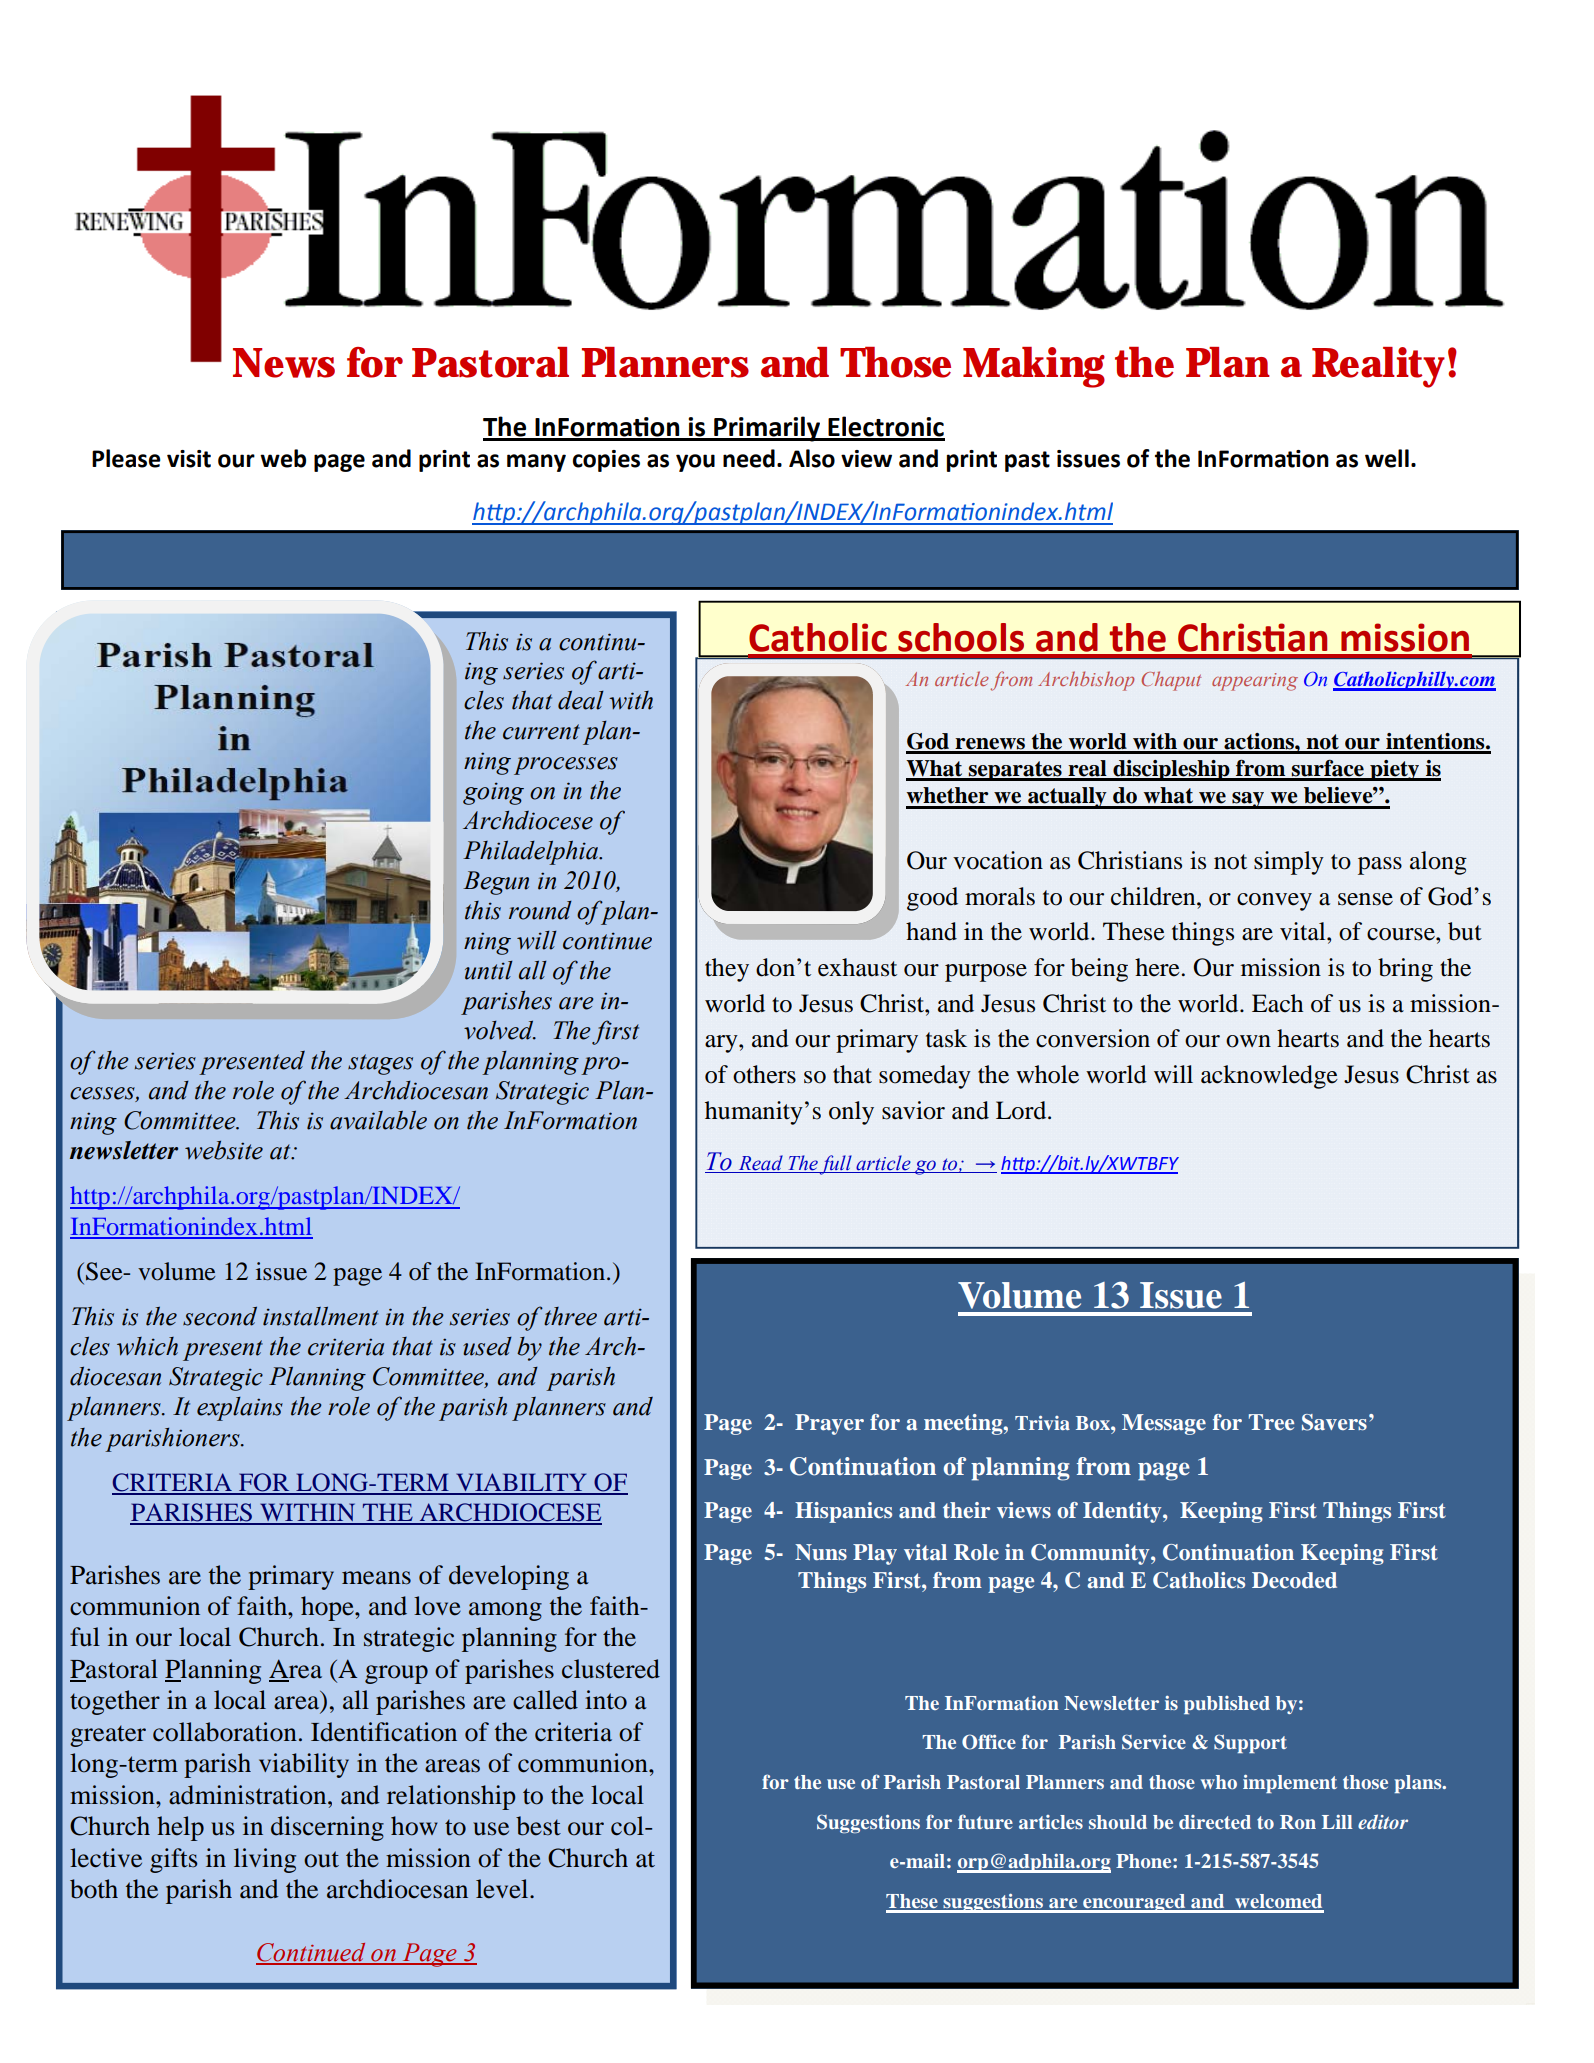 The image size is (1594, 2063). Describe the element at coordinates (265, 1860) in the page. I see `living` at that location.
